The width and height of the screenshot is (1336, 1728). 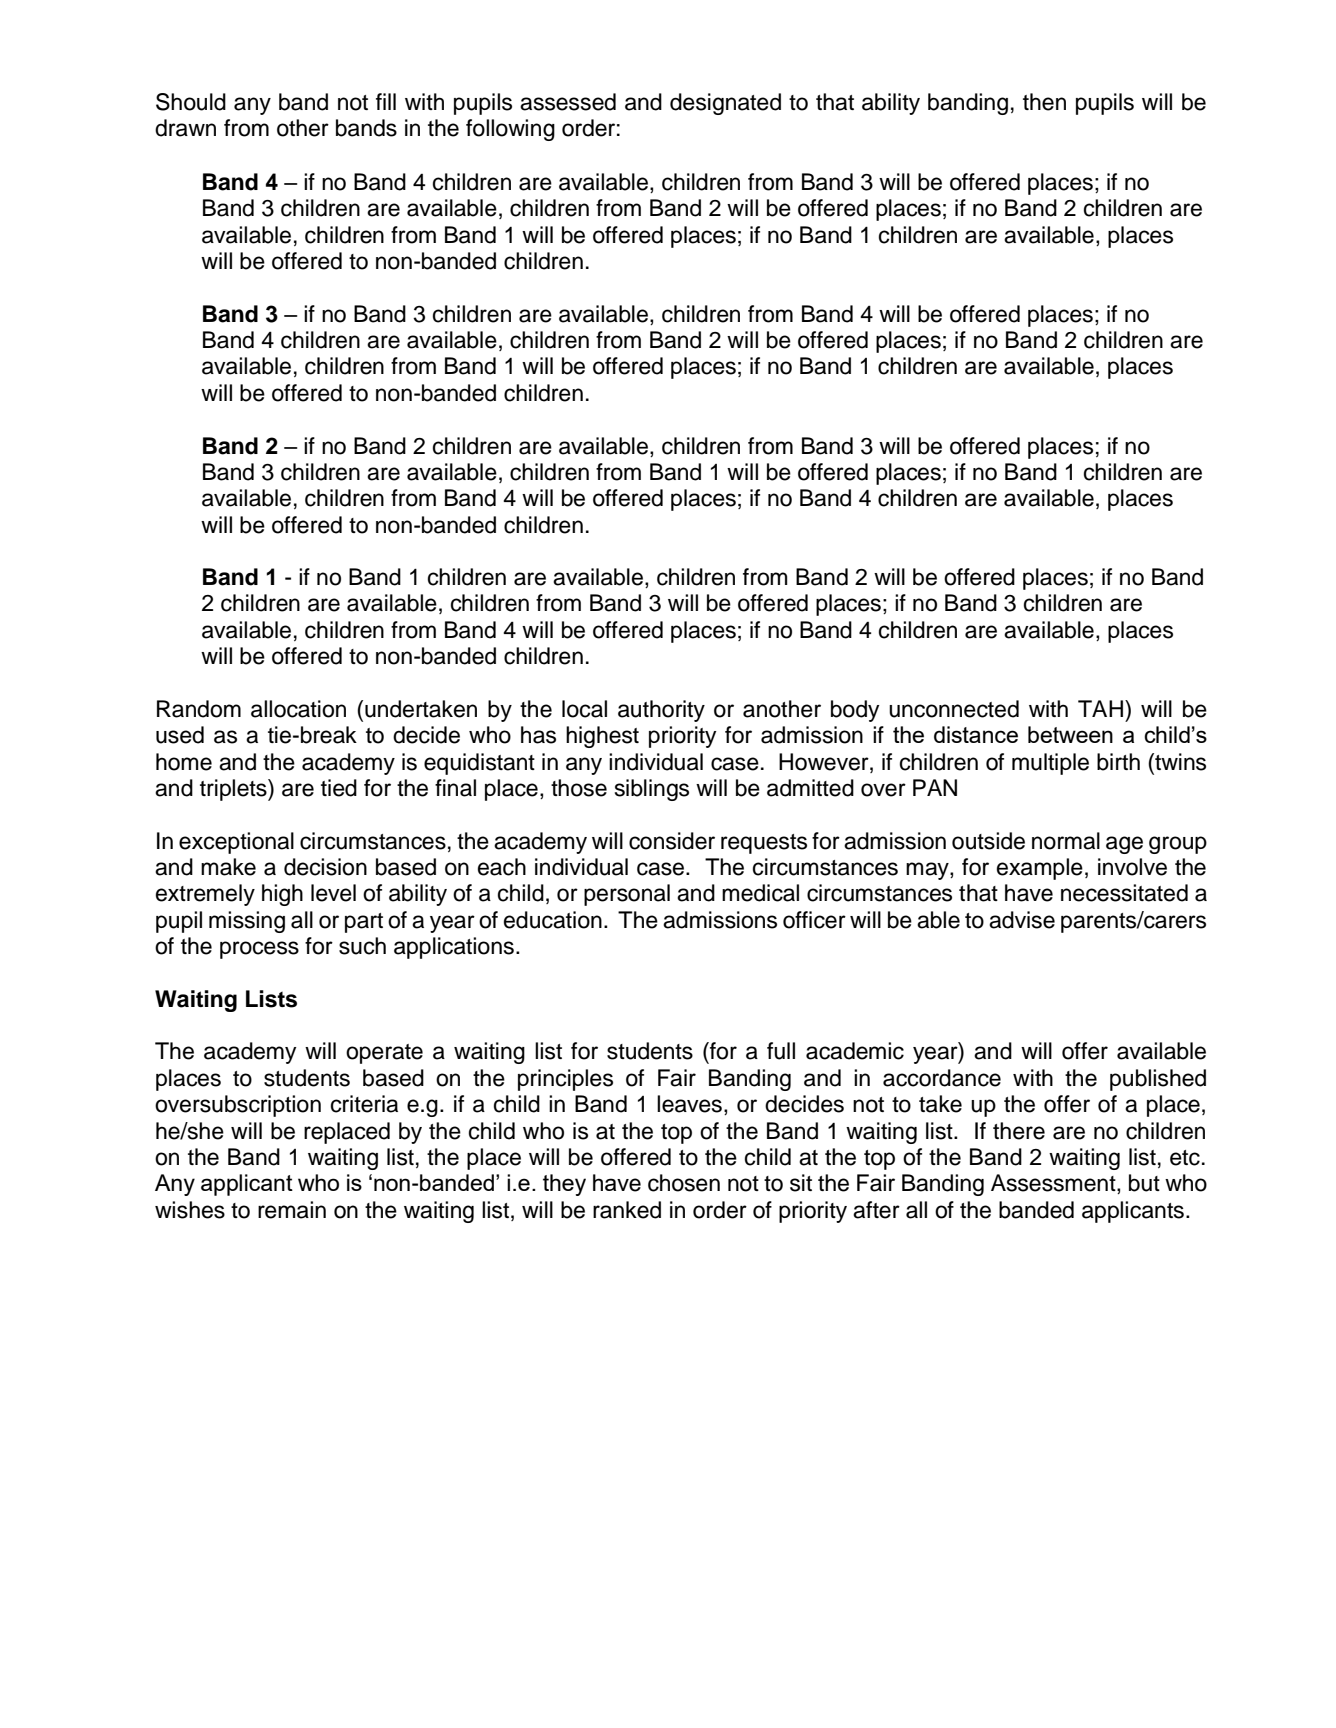 What do you see at coordinates (1070, 734) in the screenshot?
I see `between` at bounding box center [1070, 734].
